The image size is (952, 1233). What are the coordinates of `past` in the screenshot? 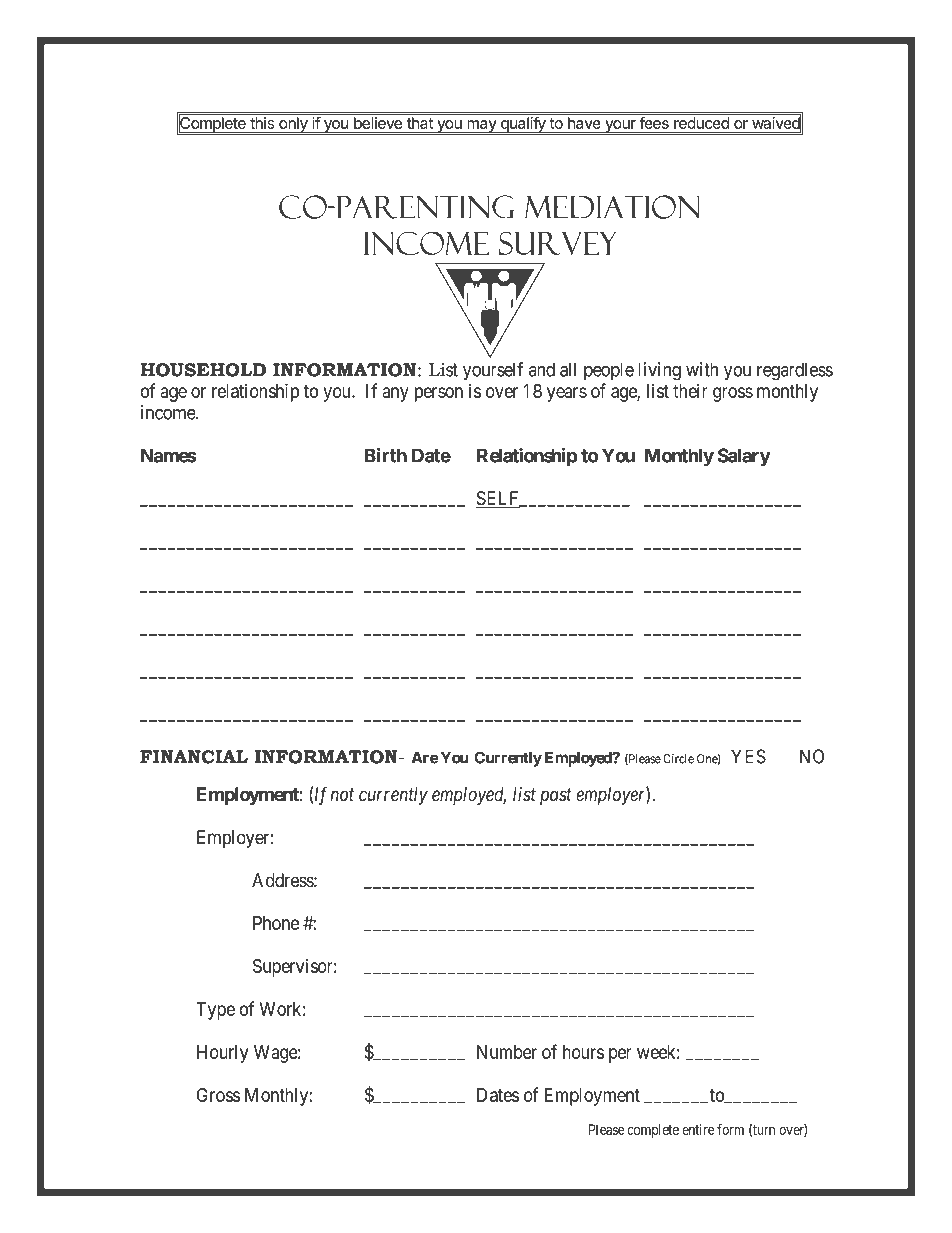 It's located at (556, 796).
